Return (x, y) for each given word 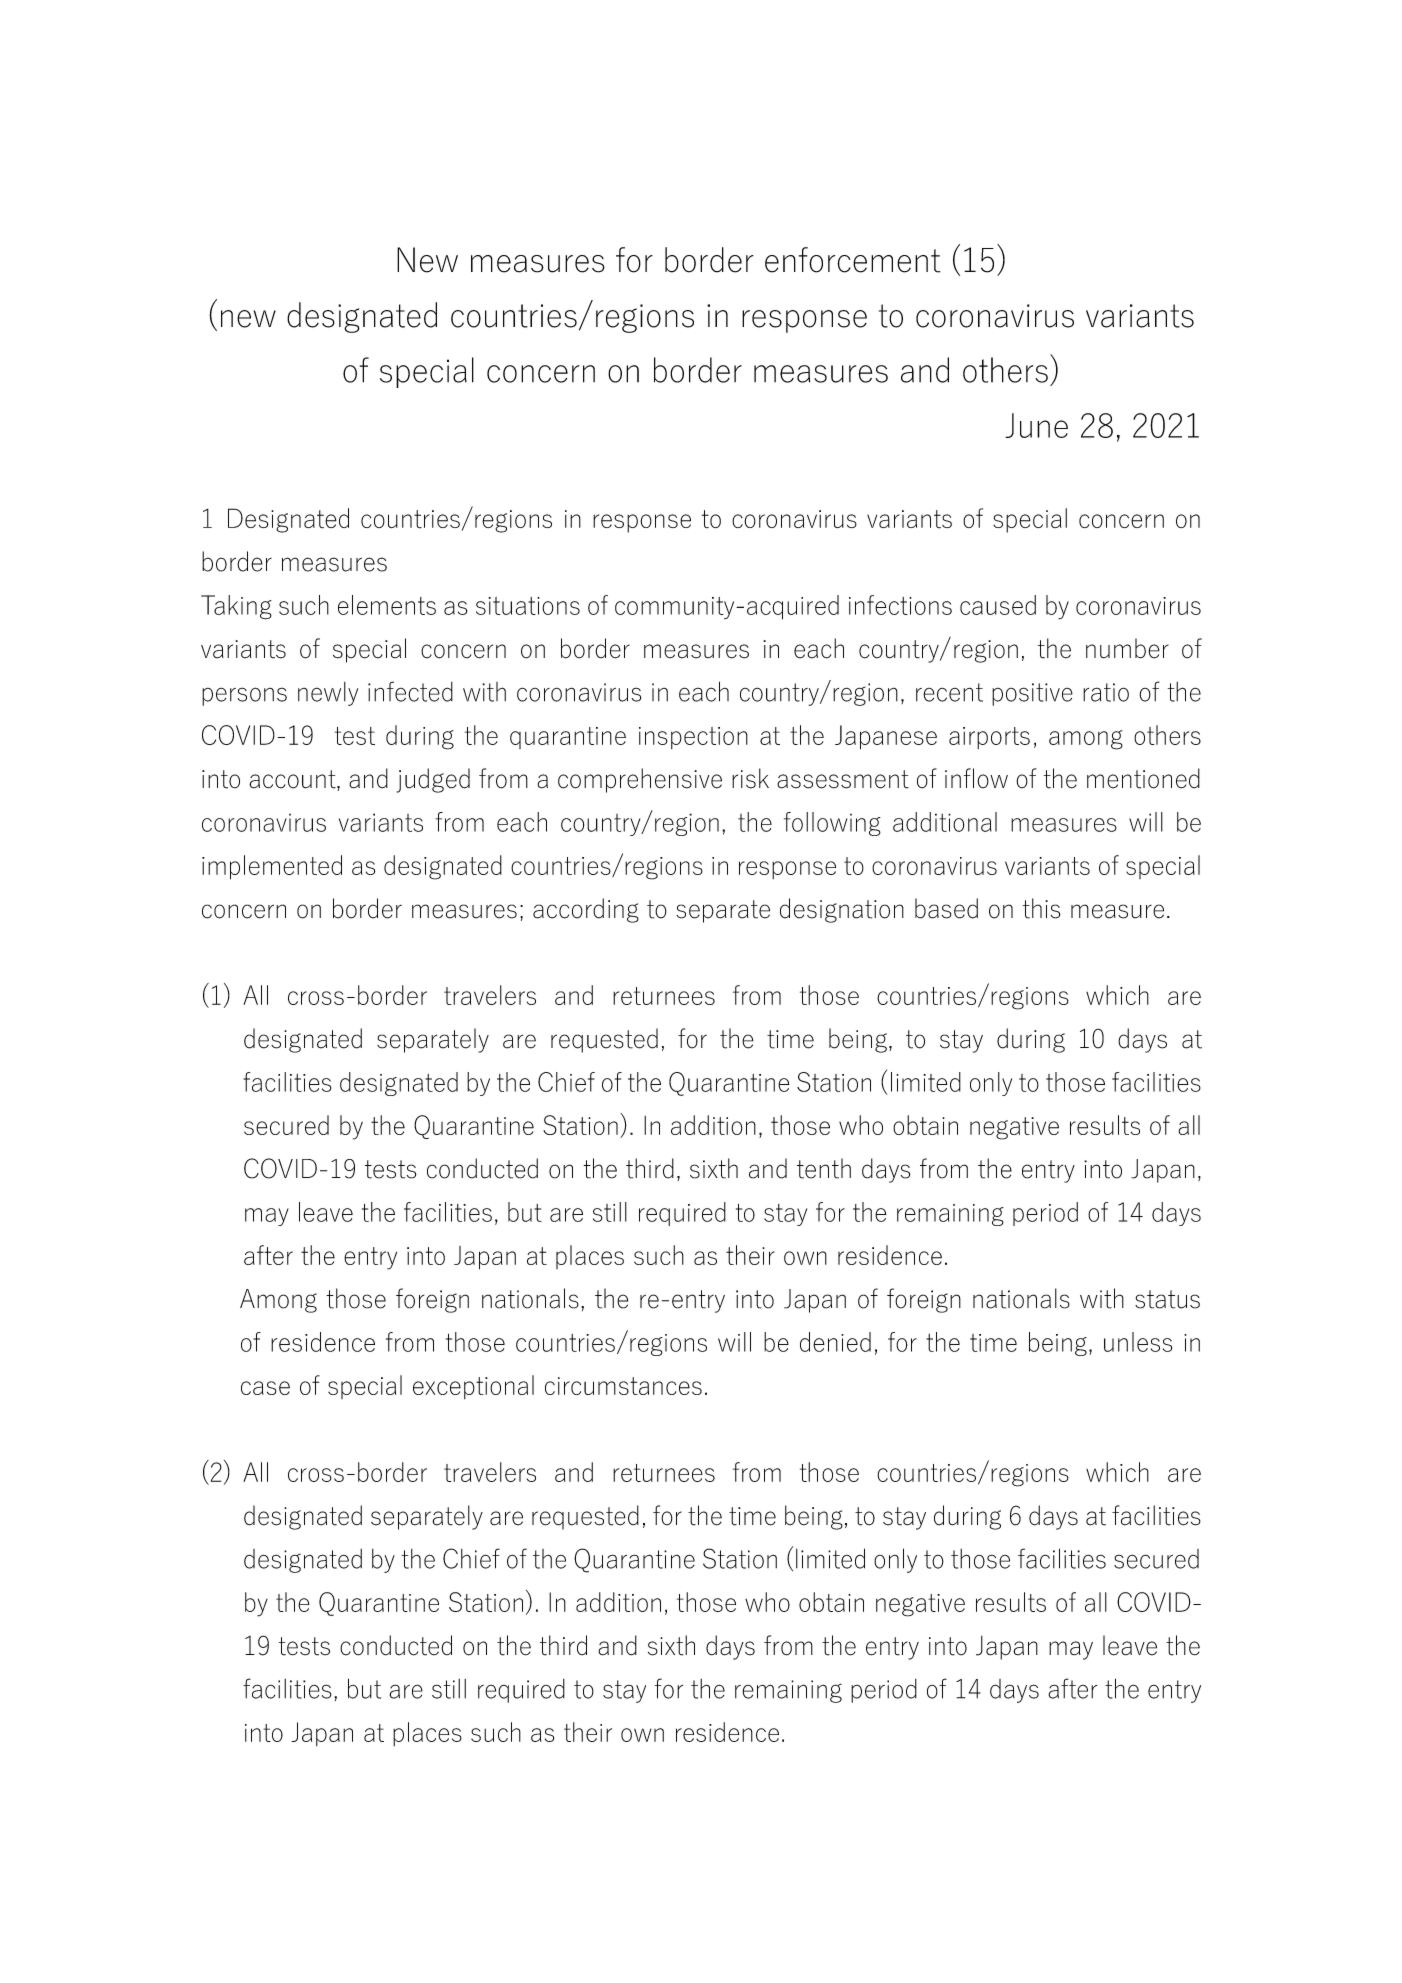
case (265, 1388)
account (293, 780)
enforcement (853, 260)
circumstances (623, 1386)
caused (998, 605)
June (1036, 425)
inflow (976, 778)
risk (750, 778)
